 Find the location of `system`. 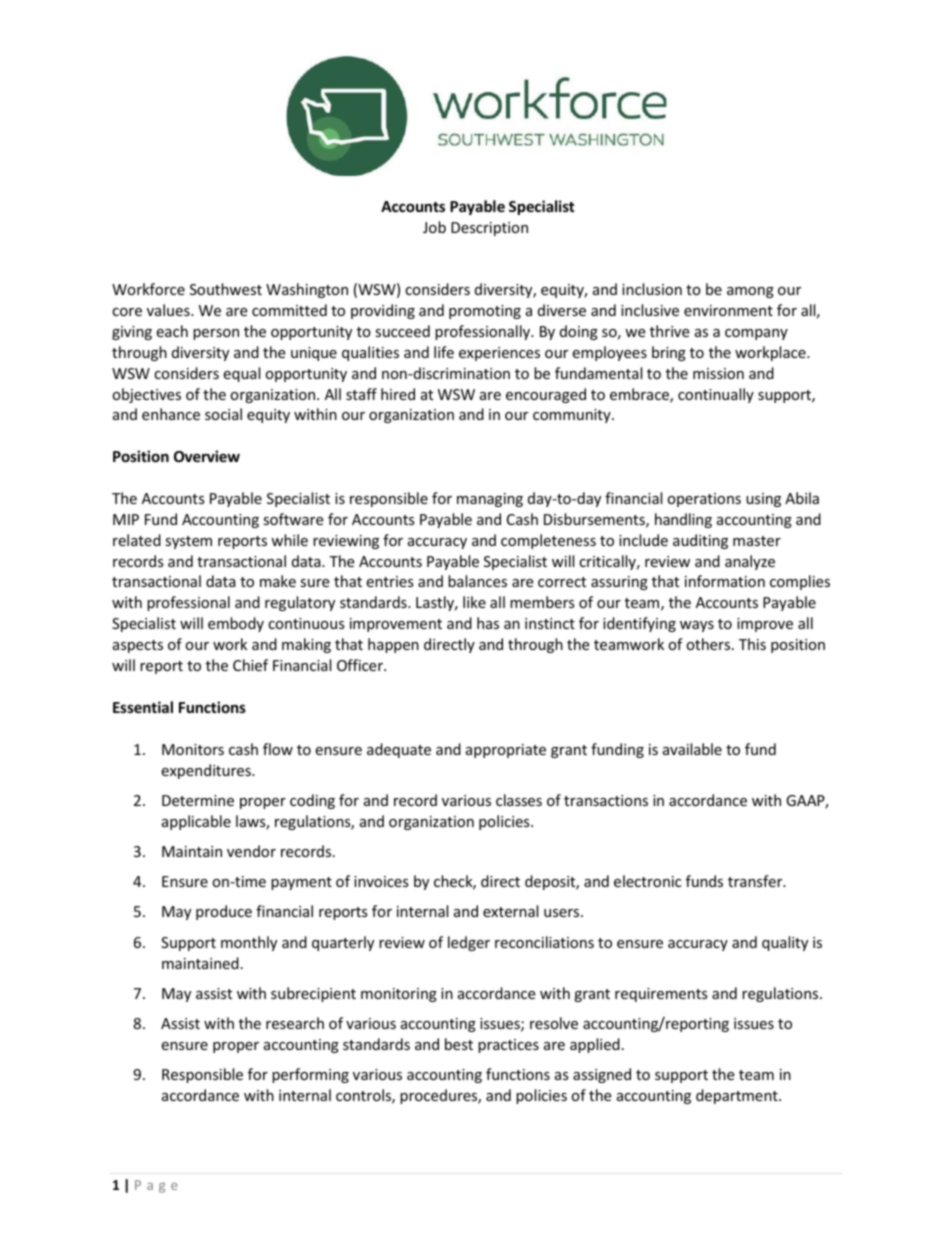

system is located at coordinates (188, 542).
